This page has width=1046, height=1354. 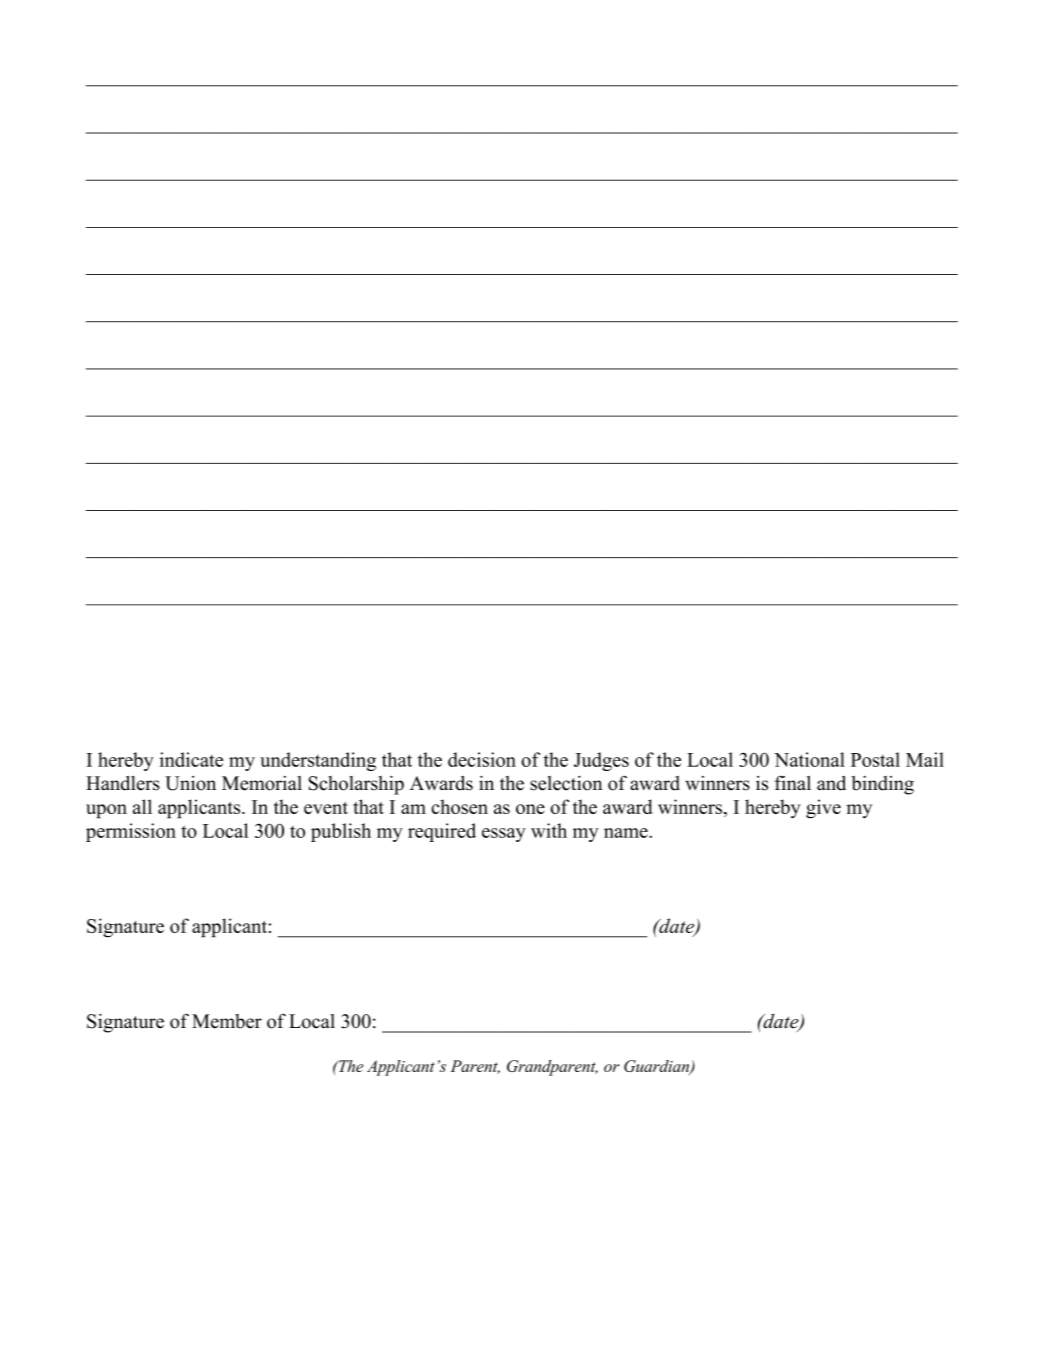 I want to click on permission, so click(x=131, y=832).
